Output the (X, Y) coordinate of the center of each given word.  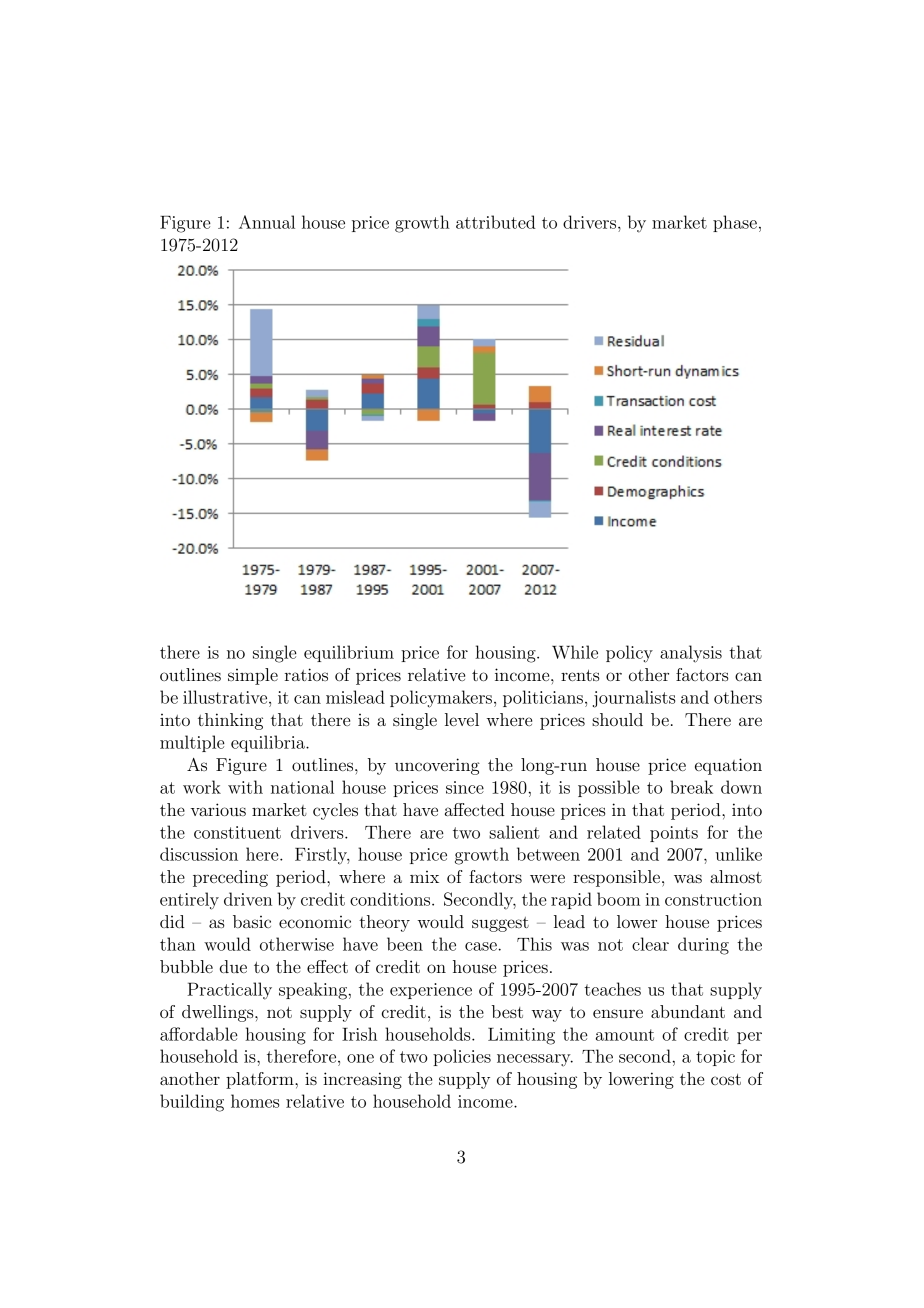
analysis (691, 654)
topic (715, 1058)
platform (261, 1080)
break (691, 787)
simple (253, 676)
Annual (267, 222)
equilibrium (349, 653)
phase (735, 223)
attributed (496, 222)
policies (462, 1057)
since (465, 787)
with (245, 787)
